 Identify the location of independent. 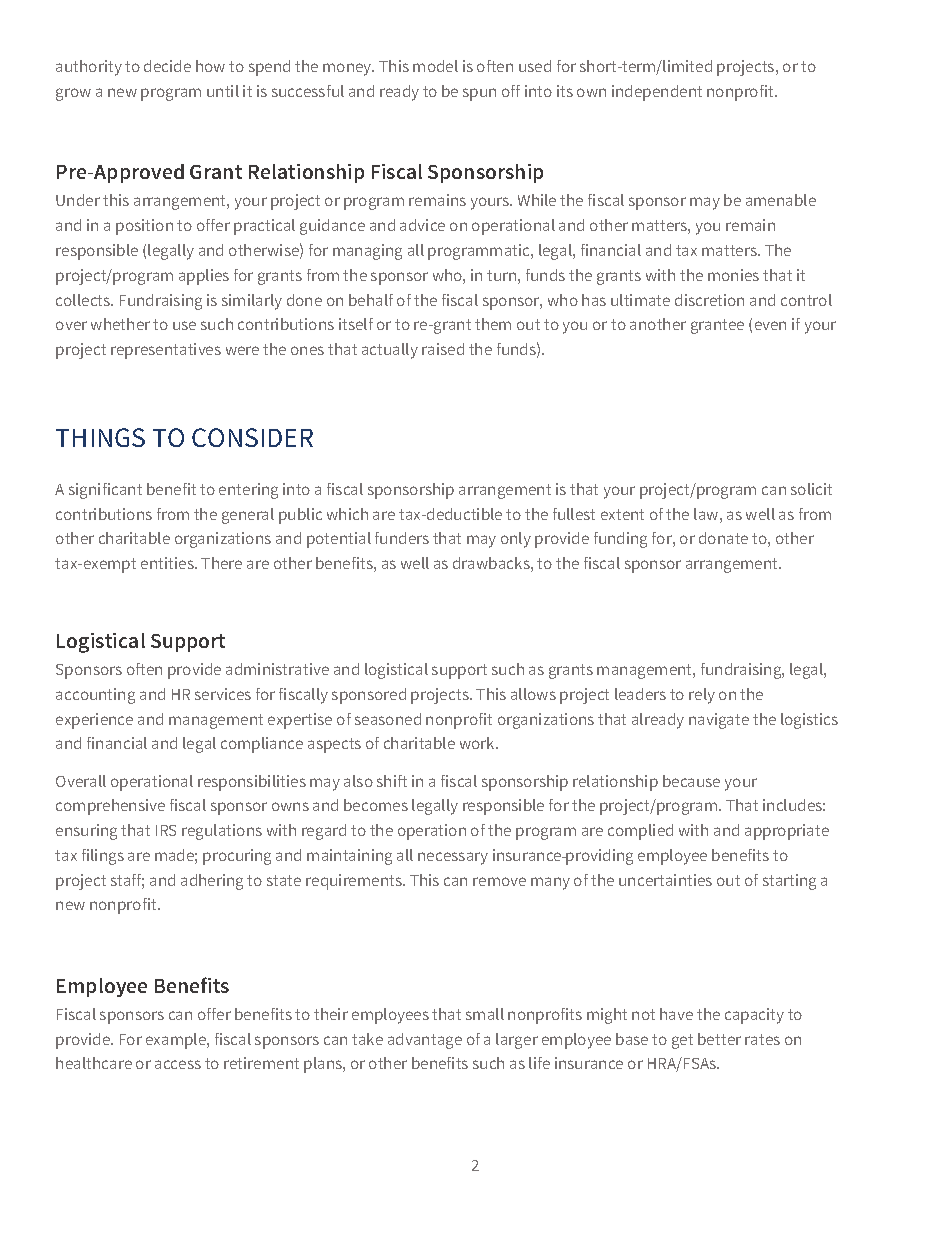
(657, 93).
